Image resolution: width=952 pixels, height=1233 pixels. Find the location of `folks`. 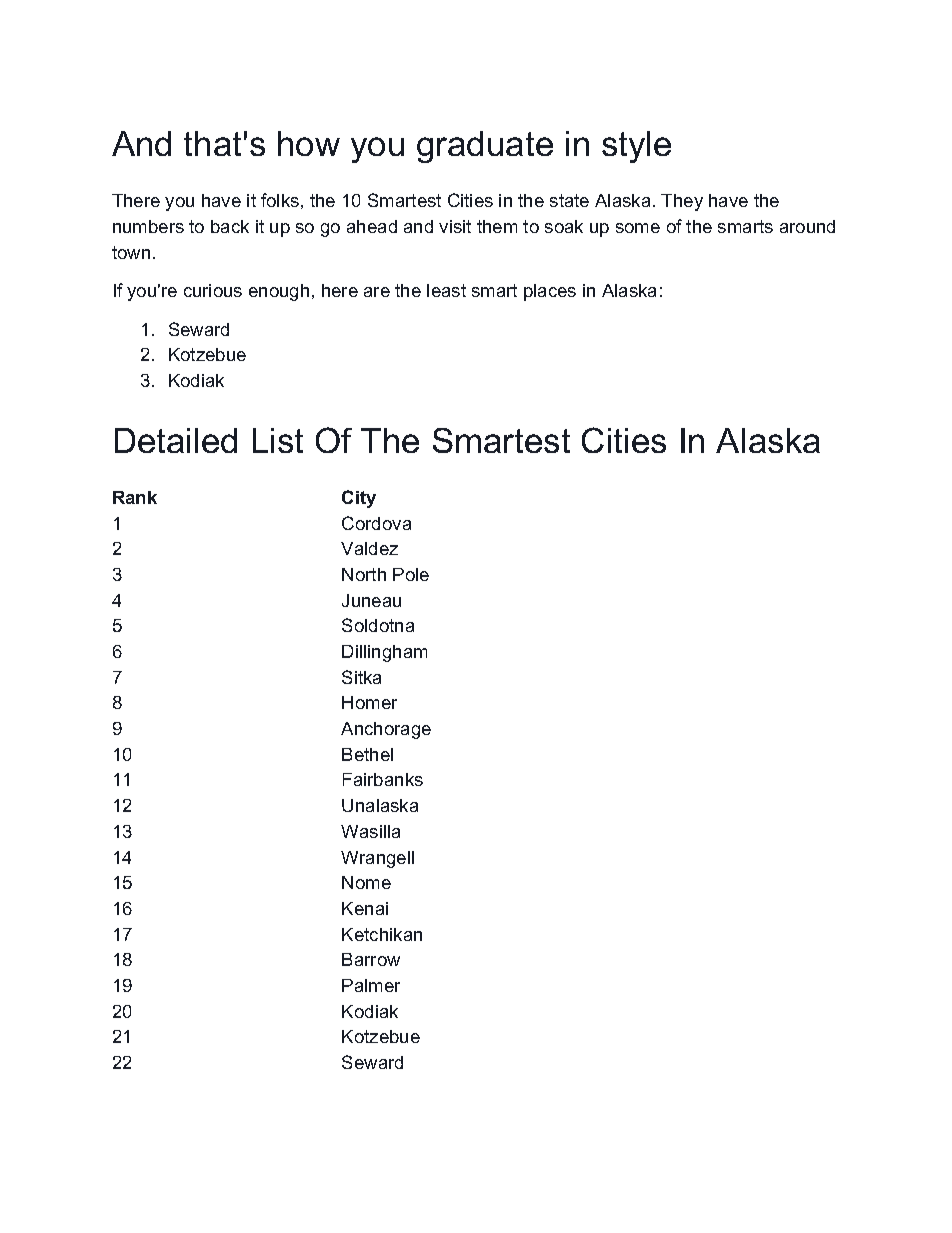

folks is located at coordinates (280, 200).
